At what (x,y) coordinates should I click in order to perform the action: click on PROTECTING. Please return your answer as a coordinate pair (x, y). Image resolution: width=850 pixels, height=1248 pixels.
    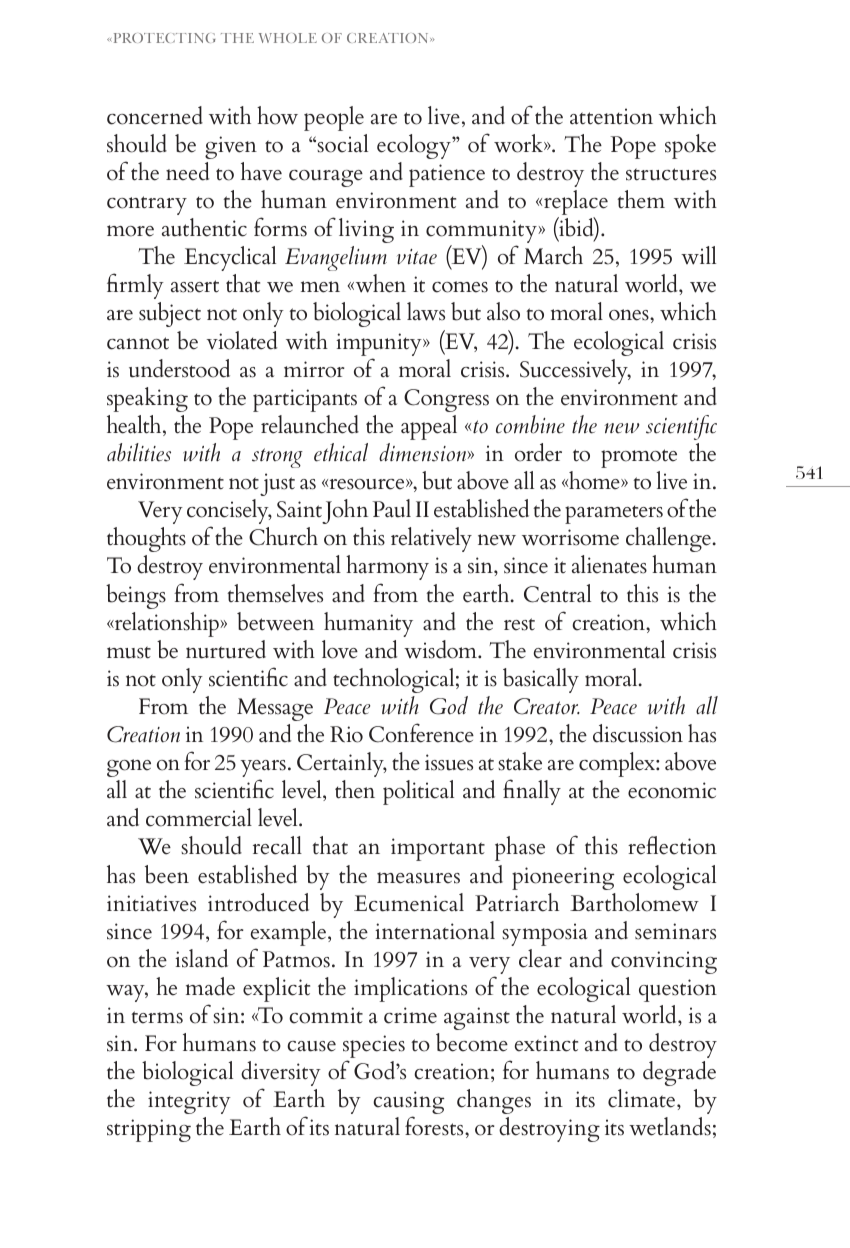
    Looking at the image, I should click on (163, 38).
